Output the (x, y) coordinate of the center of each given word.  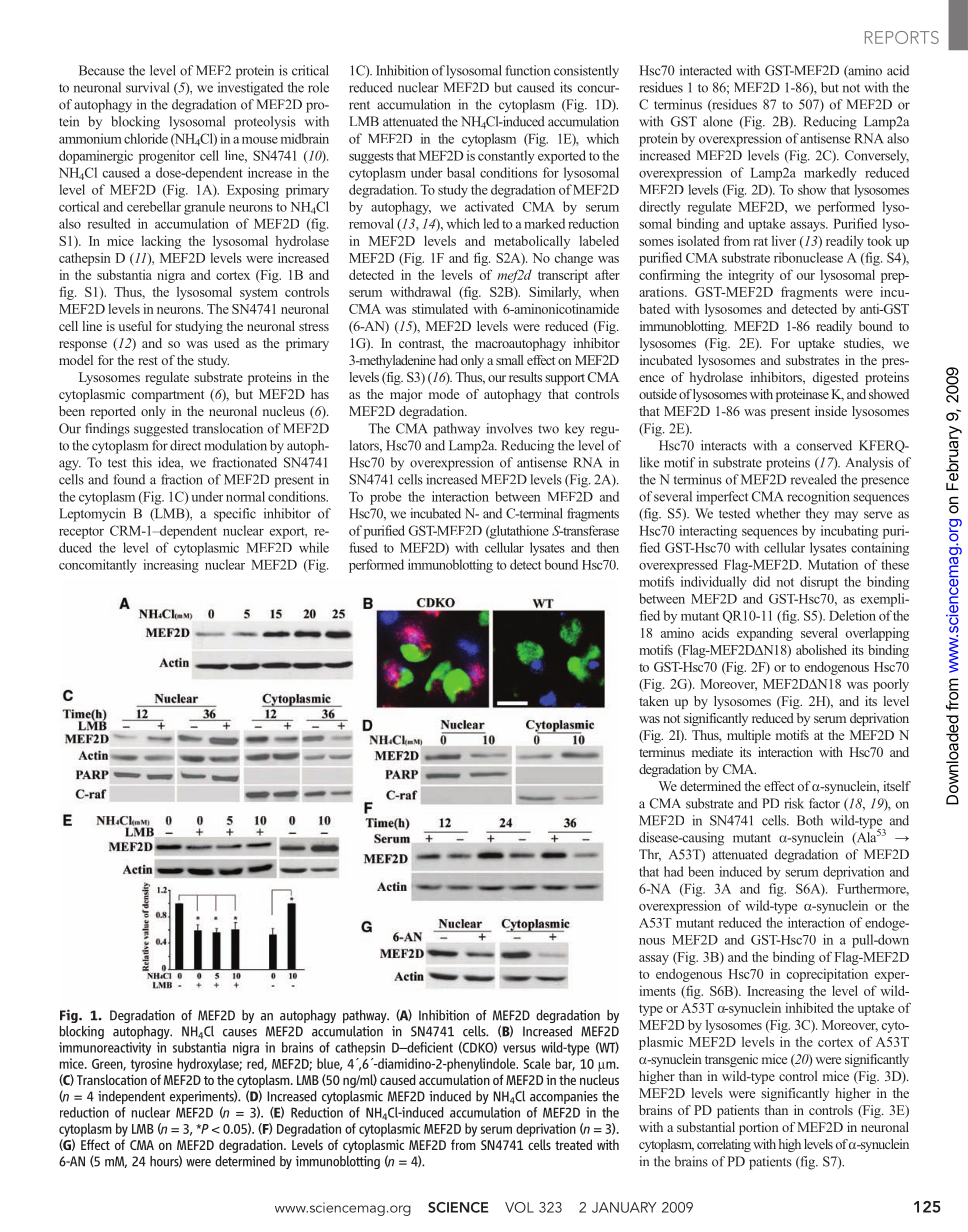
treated (573, 1144)
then (607, 547)
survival (147, 87)
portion (759, 1128)
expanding (765, 634)
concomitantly (98, 566)
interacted (706, 70)
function (528, 70)
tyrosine (152, 1065)
